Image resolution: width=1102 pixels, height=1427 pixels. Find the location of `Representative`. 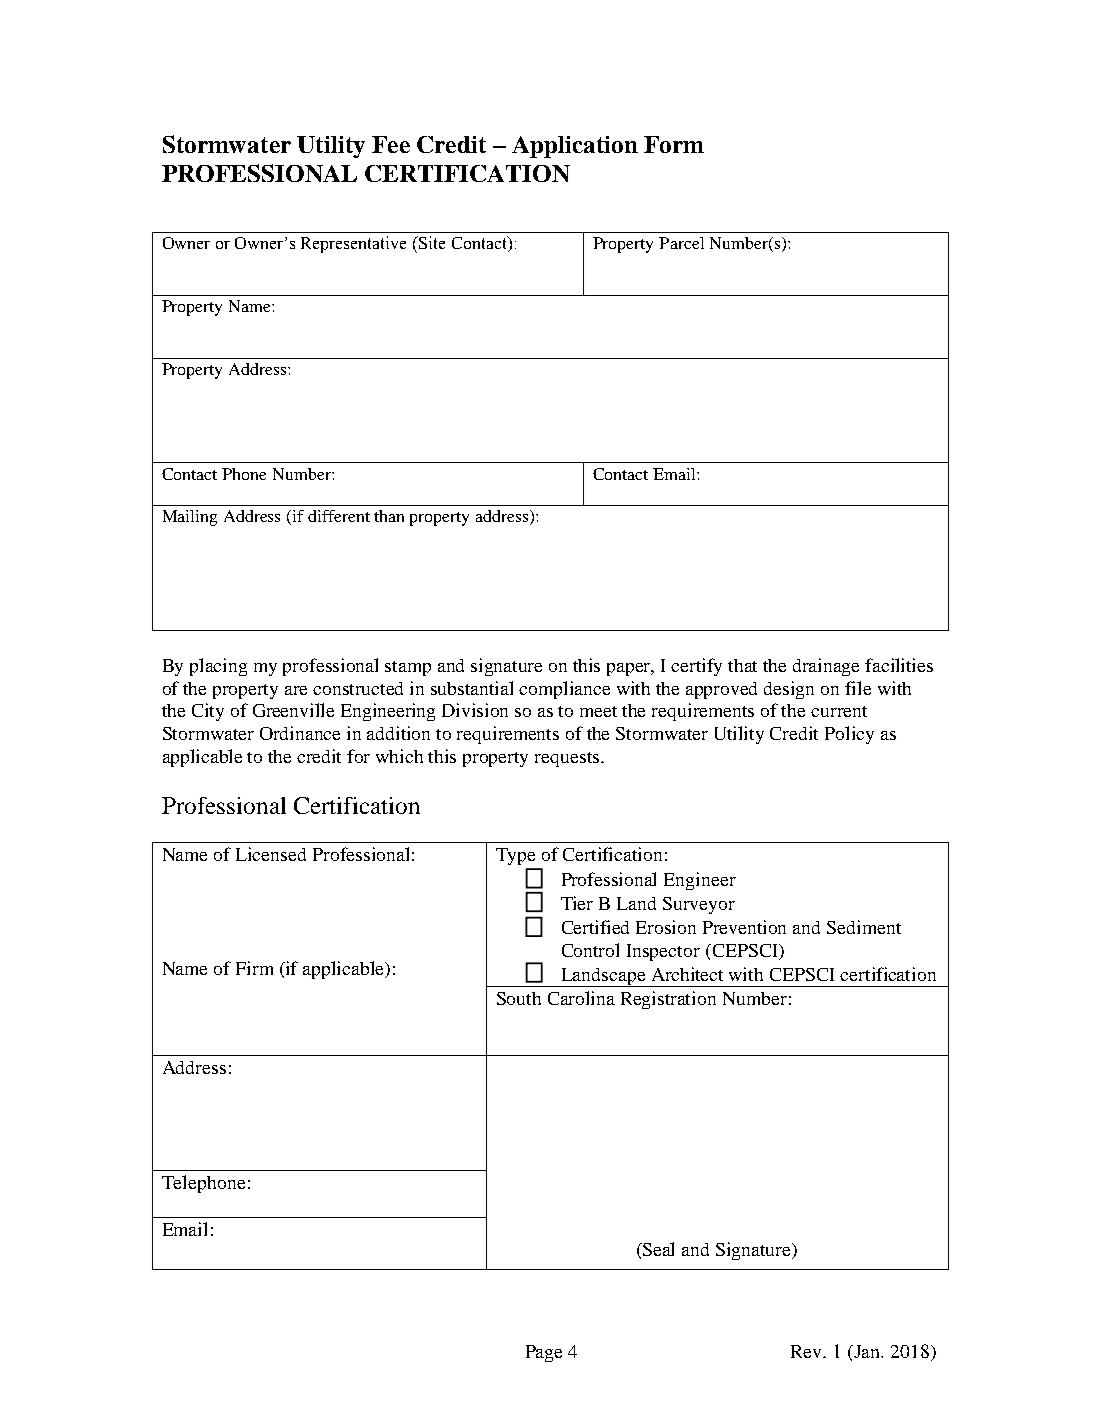

Representative is located at coordinates (353, 244).
